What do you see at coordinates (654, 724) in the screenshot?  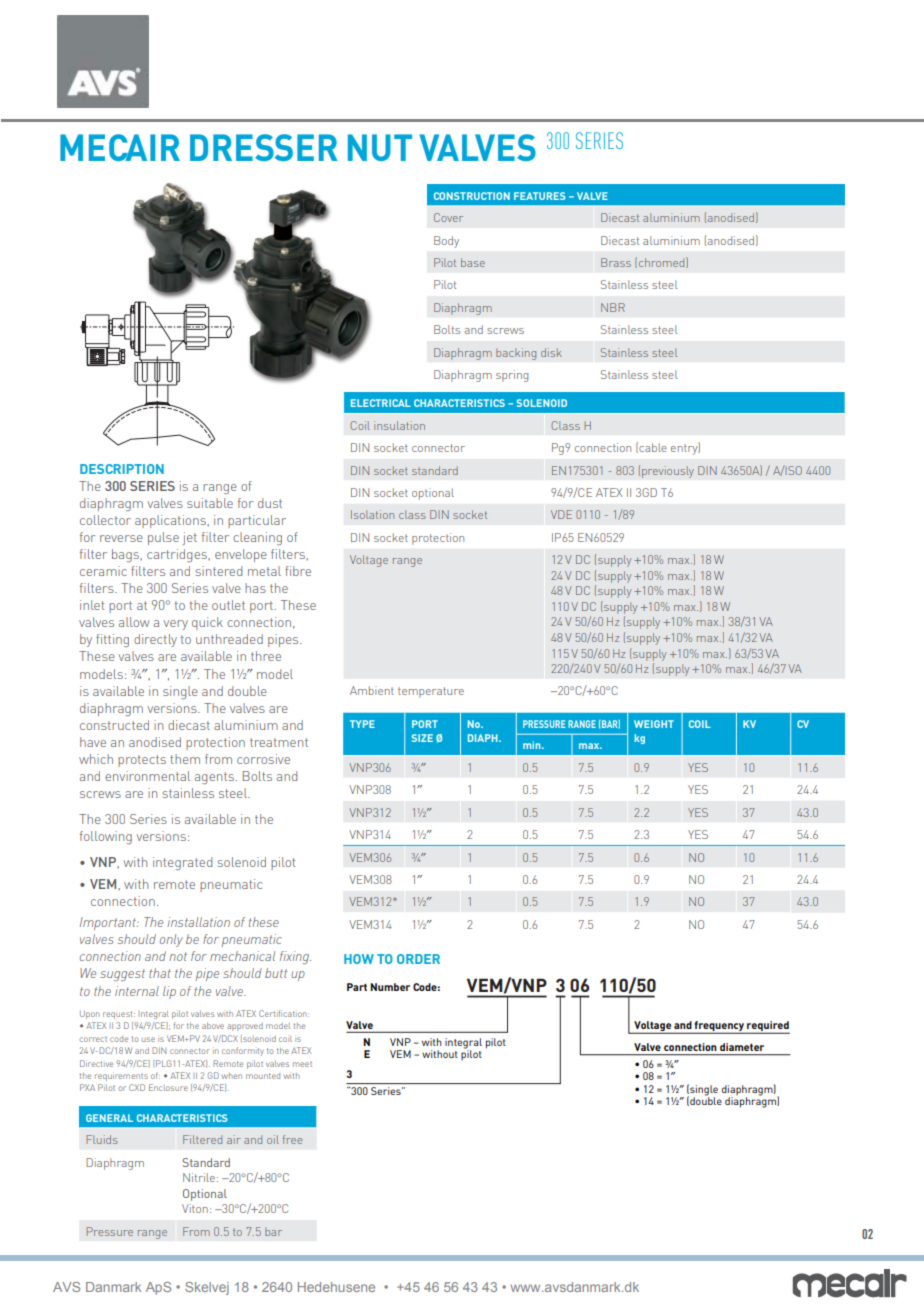 I see `WEIGHT` at bounding box center [654, 724].
